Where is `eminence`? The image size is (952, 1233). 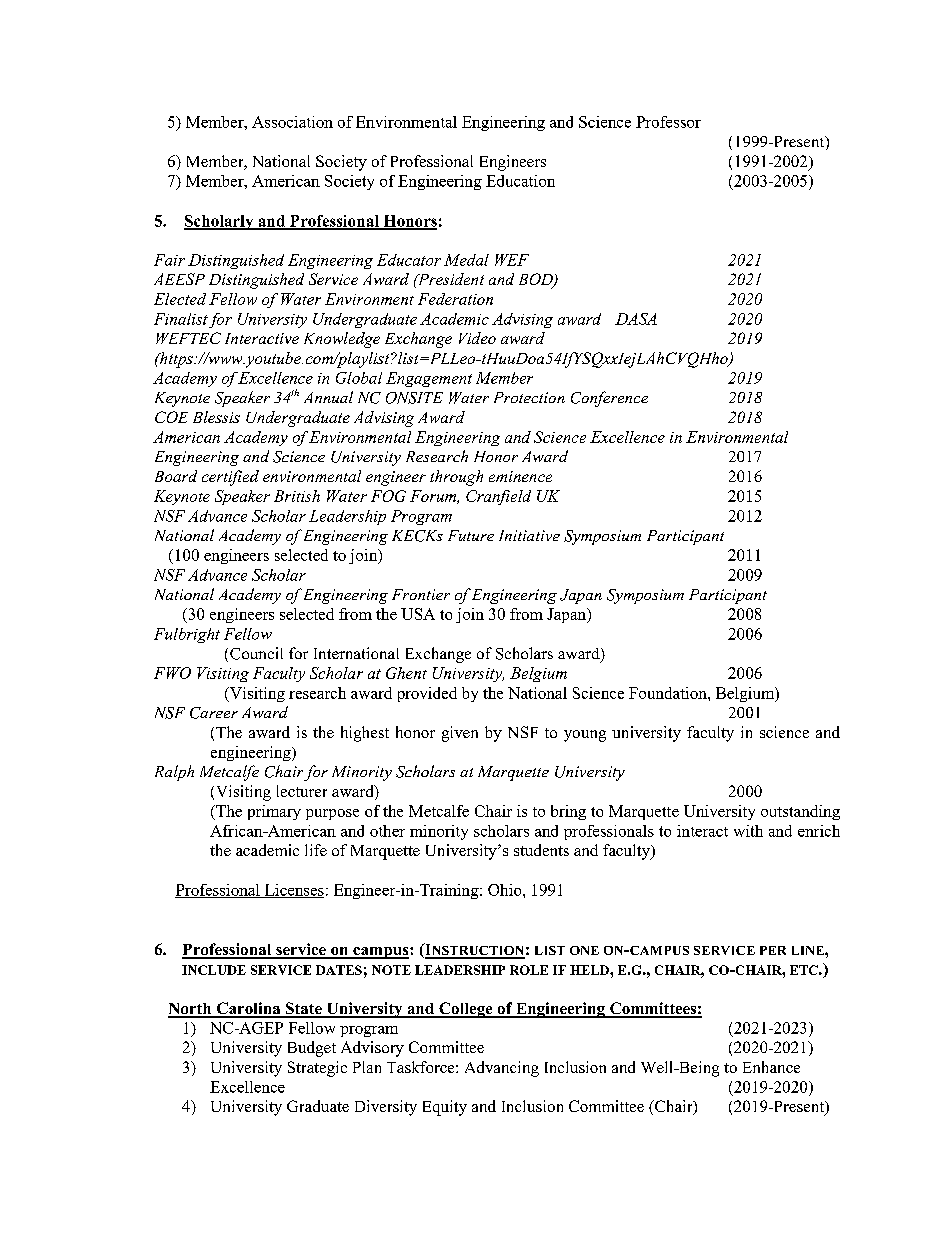
eminence is located at coordinates (520, 476).
